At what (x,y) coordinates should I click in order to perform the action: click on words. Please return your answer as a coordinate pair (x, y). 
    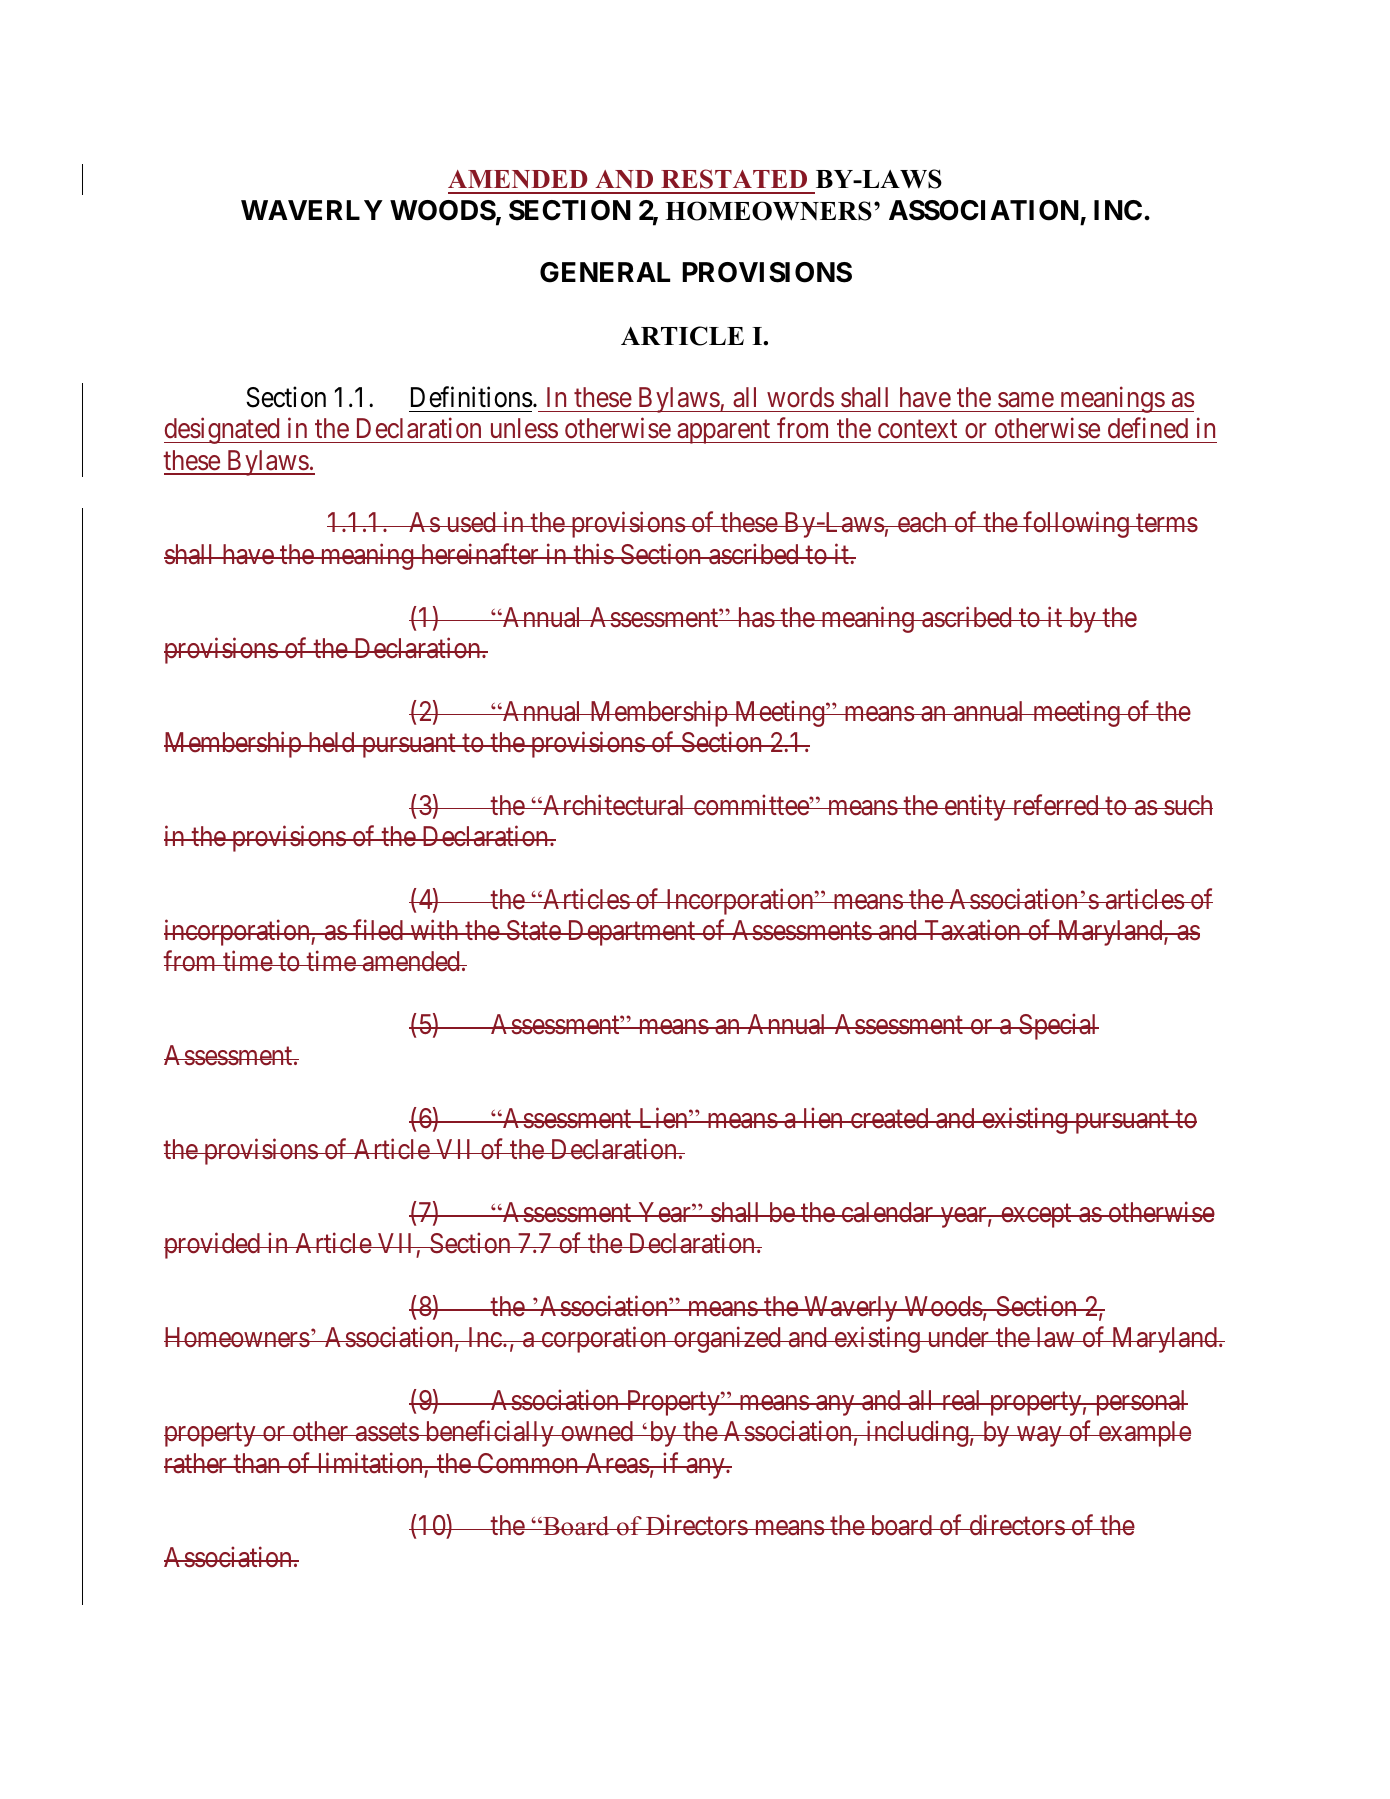
    Looking at the image, I should click on (800, 397).
